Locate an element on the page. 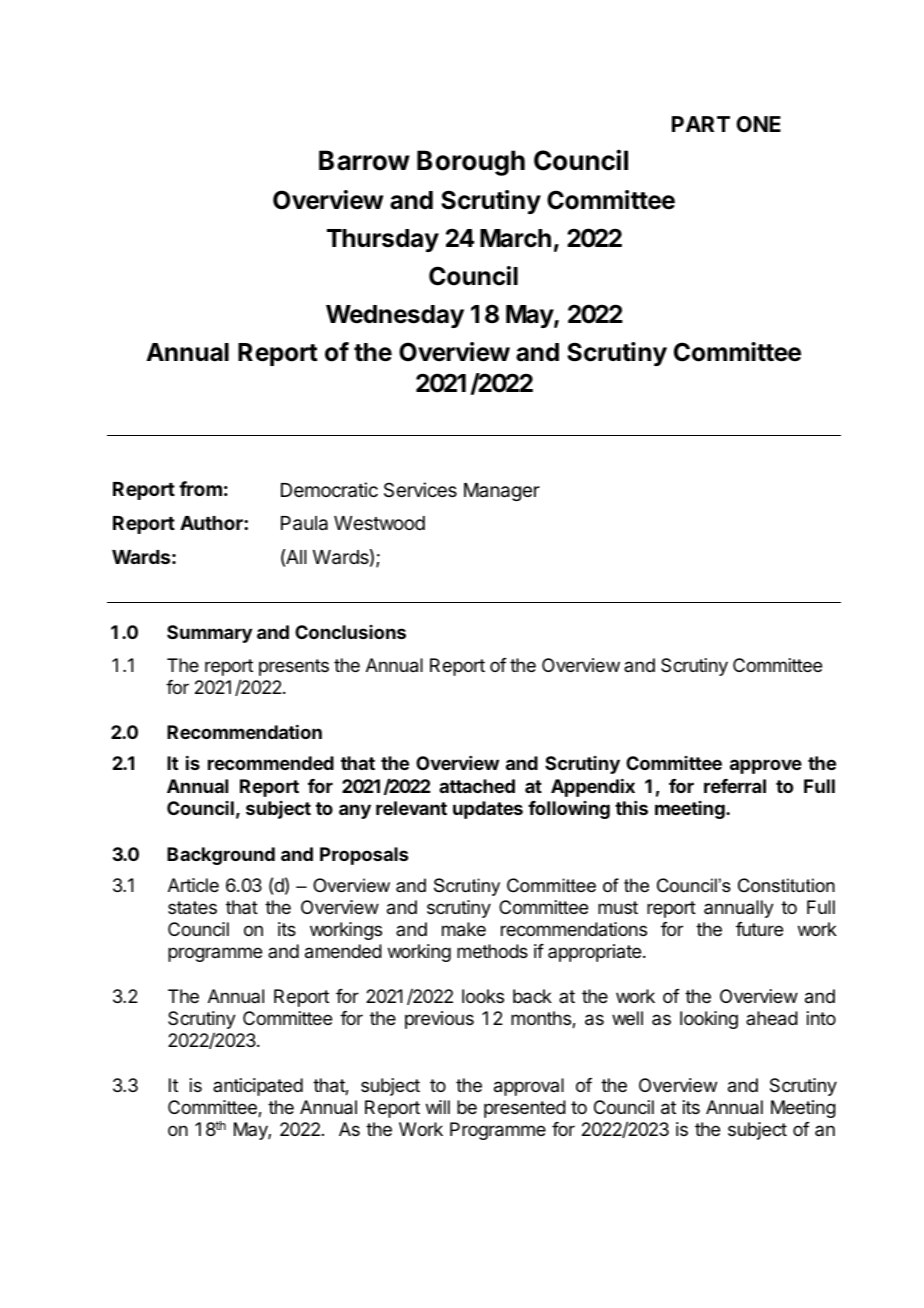  approve is located at coordinates (766, 766).
